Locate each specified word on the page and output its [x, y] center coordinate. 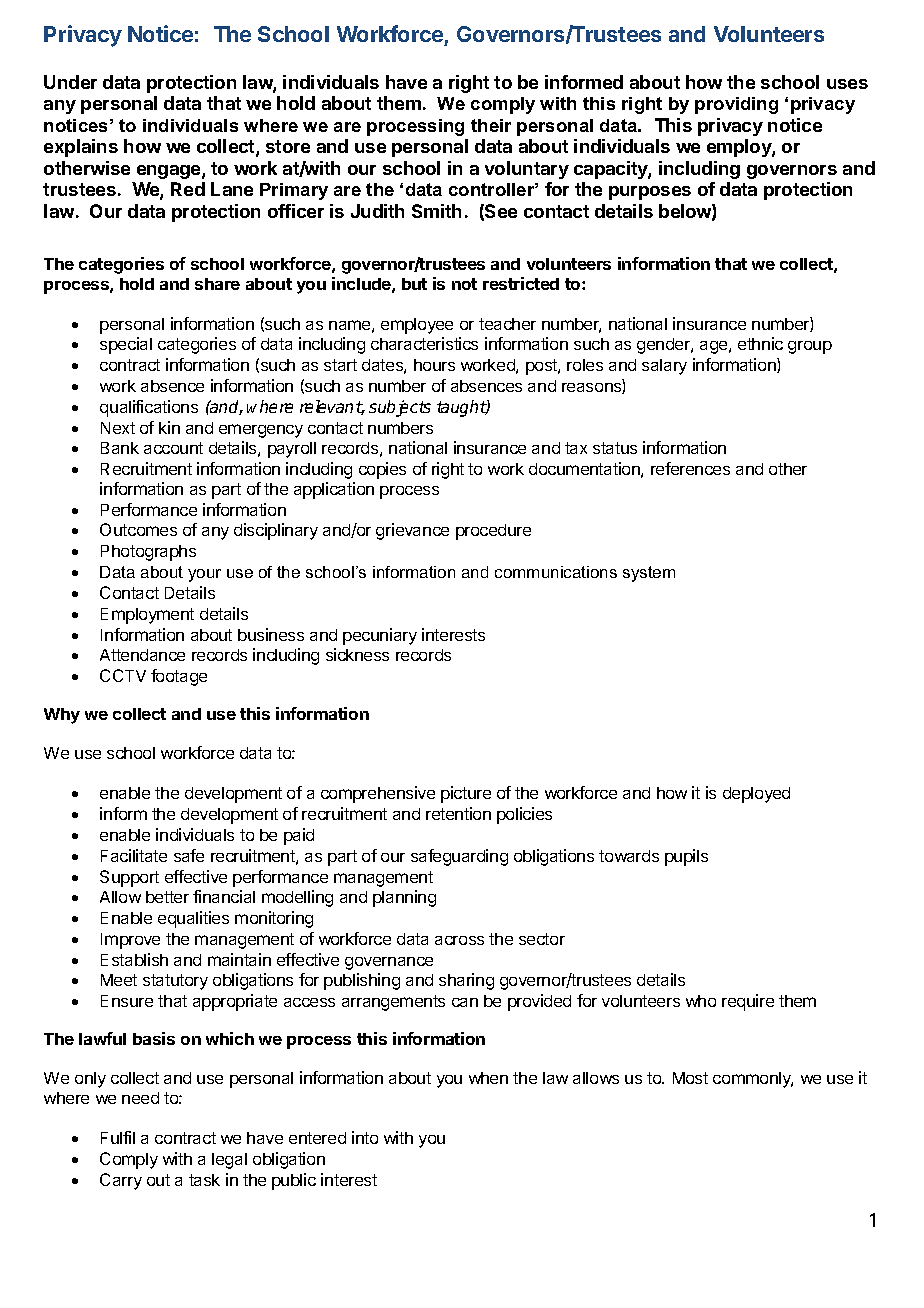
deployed [756, 795]
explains [81, 148]
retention [458, 813]
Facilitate [134, 855]
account [173, 448]
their [491, 125]
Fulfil [118, 1137]
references [690, 468]
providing [736, 105]
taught [462, 408]
